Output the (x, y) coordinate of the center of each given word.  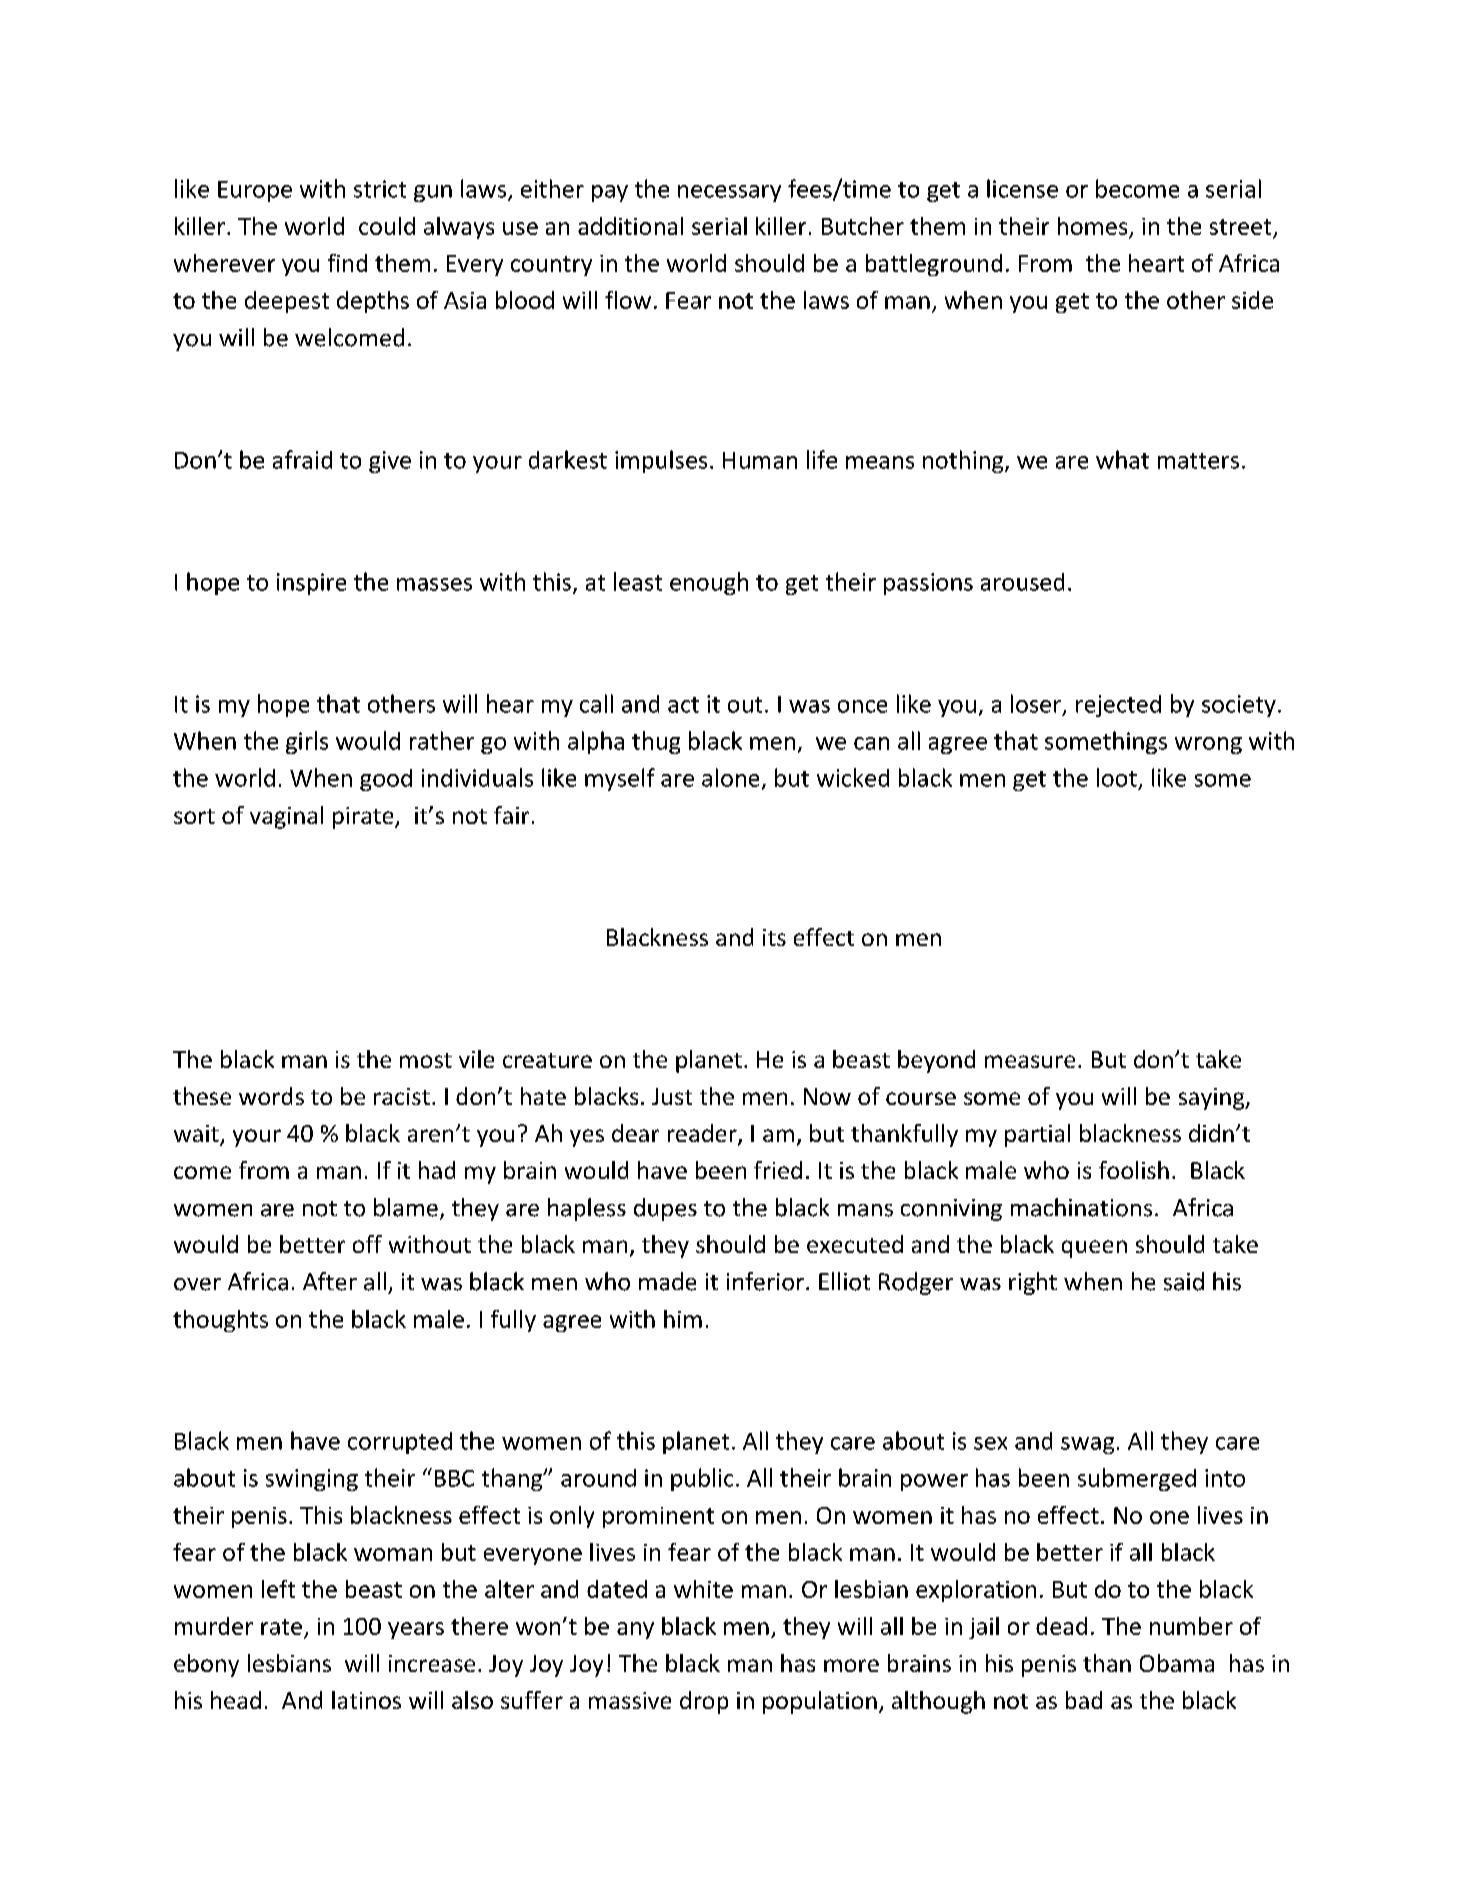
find (347, 263)
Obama (1177, 1663)
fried (778, 1170)
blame (406, 1207)
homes (1092, 226)
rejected (1118, 706)
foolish (1134, 1170)
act (683, 705)
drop (704, 1702)
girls (307, 742)
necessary (729, 193)
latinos (366, 1700)
